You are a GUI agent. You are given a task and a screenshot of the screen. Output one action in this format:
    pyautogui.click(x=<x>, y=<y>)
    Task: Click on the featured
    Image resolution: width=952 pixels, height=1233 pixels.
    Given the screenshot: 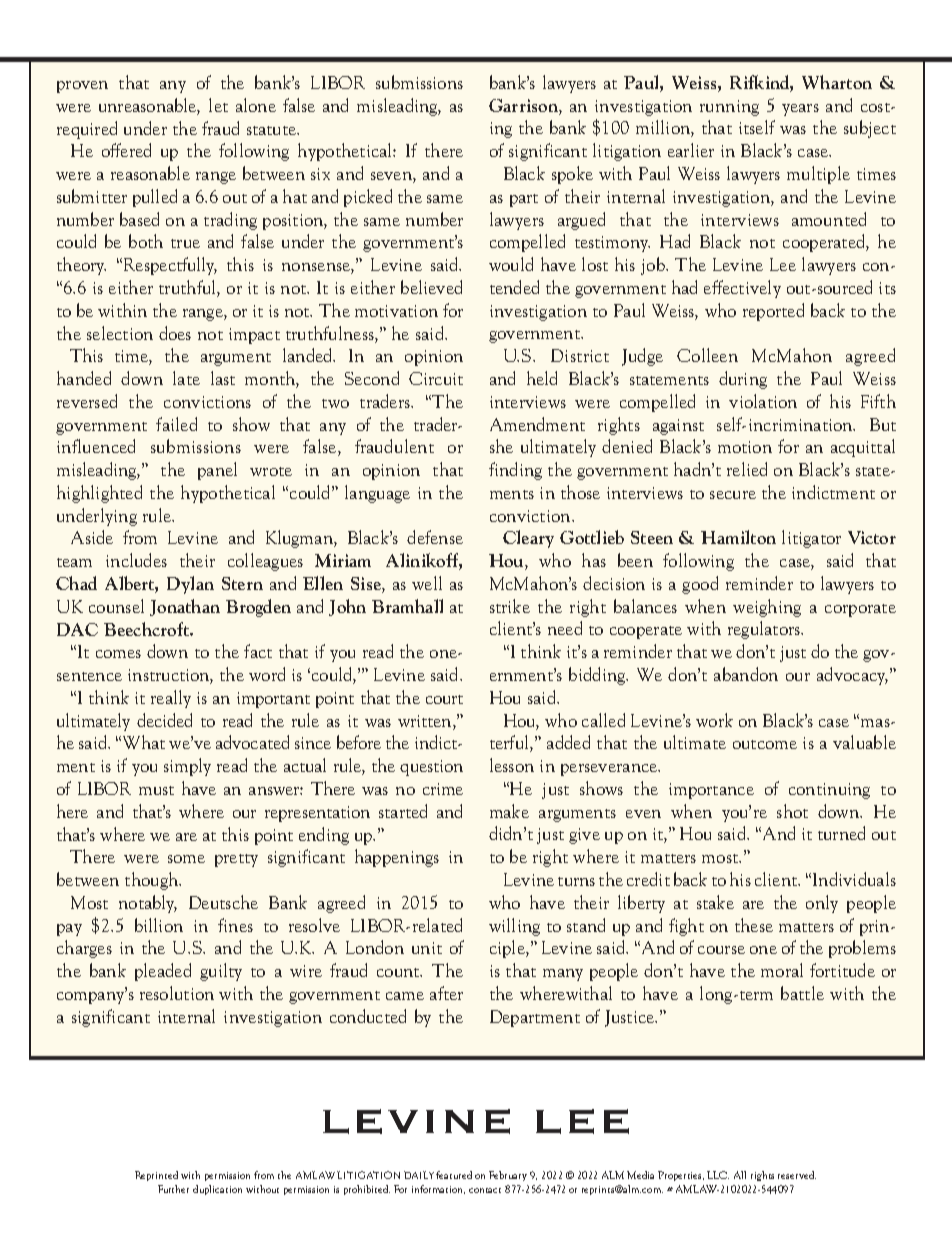 What is the action you would take?
    pyautogui.click(x=454, y=1175)
